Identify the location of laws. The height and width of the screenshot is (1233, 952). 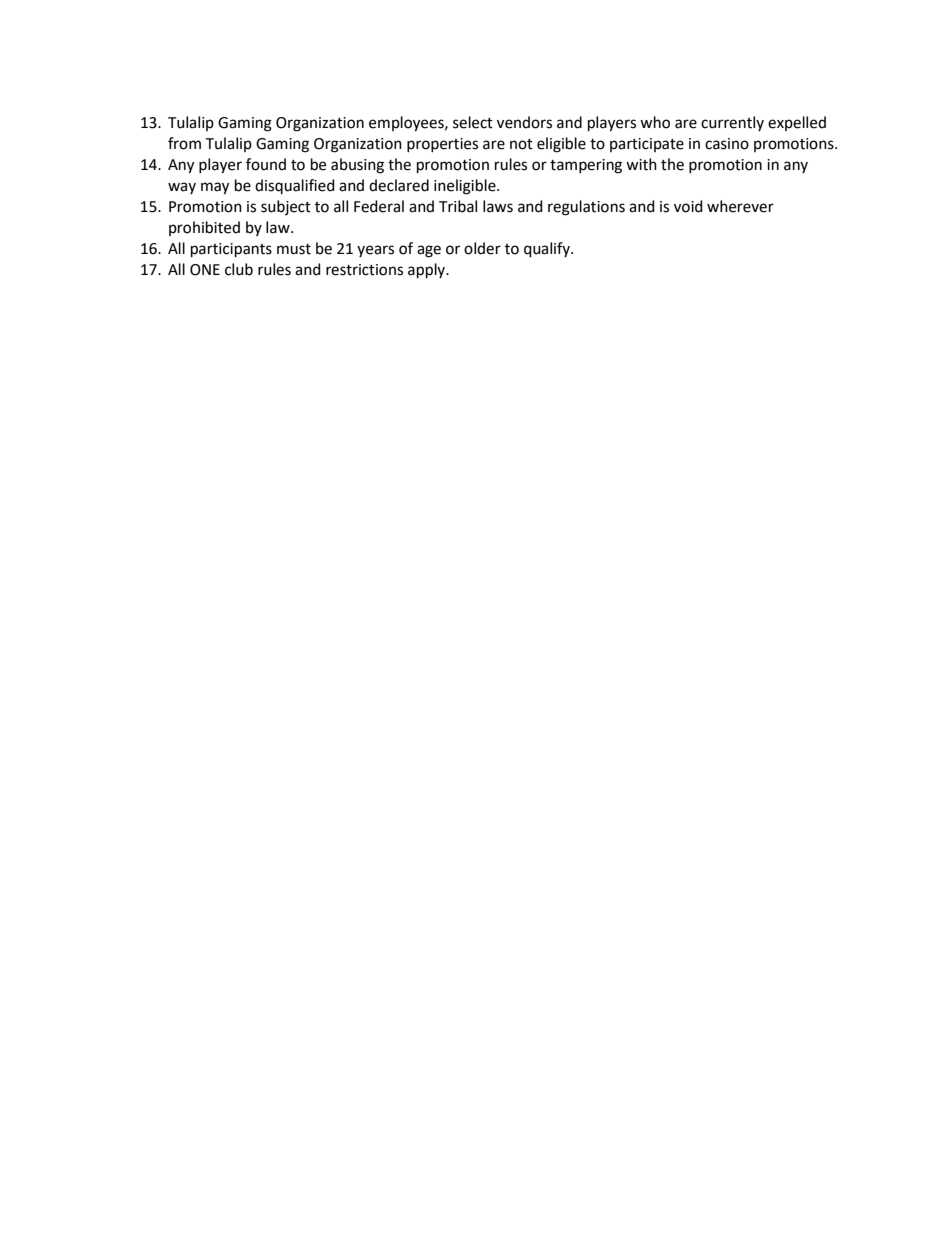
(498, 206).
